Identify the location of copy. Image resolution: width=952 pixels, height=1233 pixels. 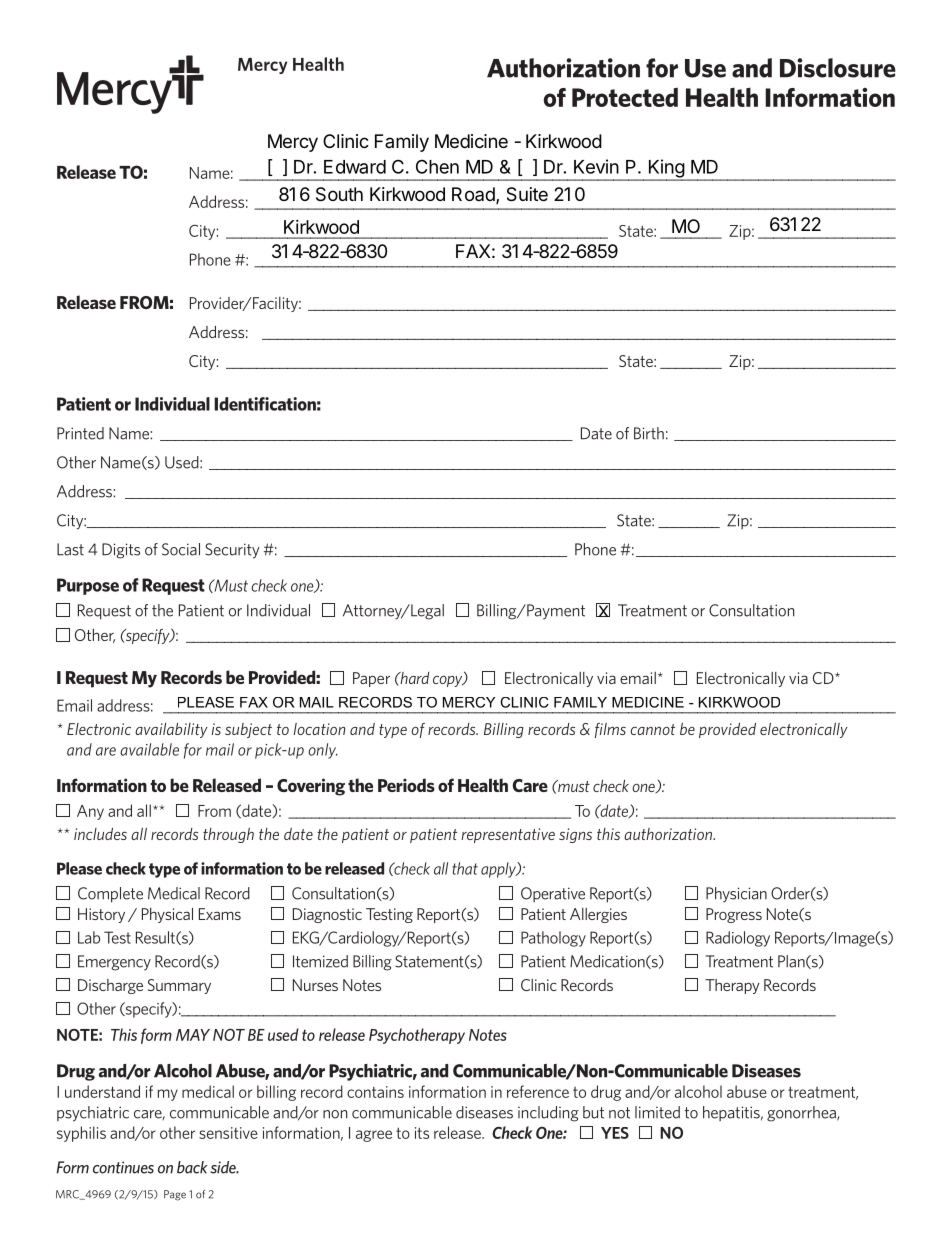
(449, 681).
